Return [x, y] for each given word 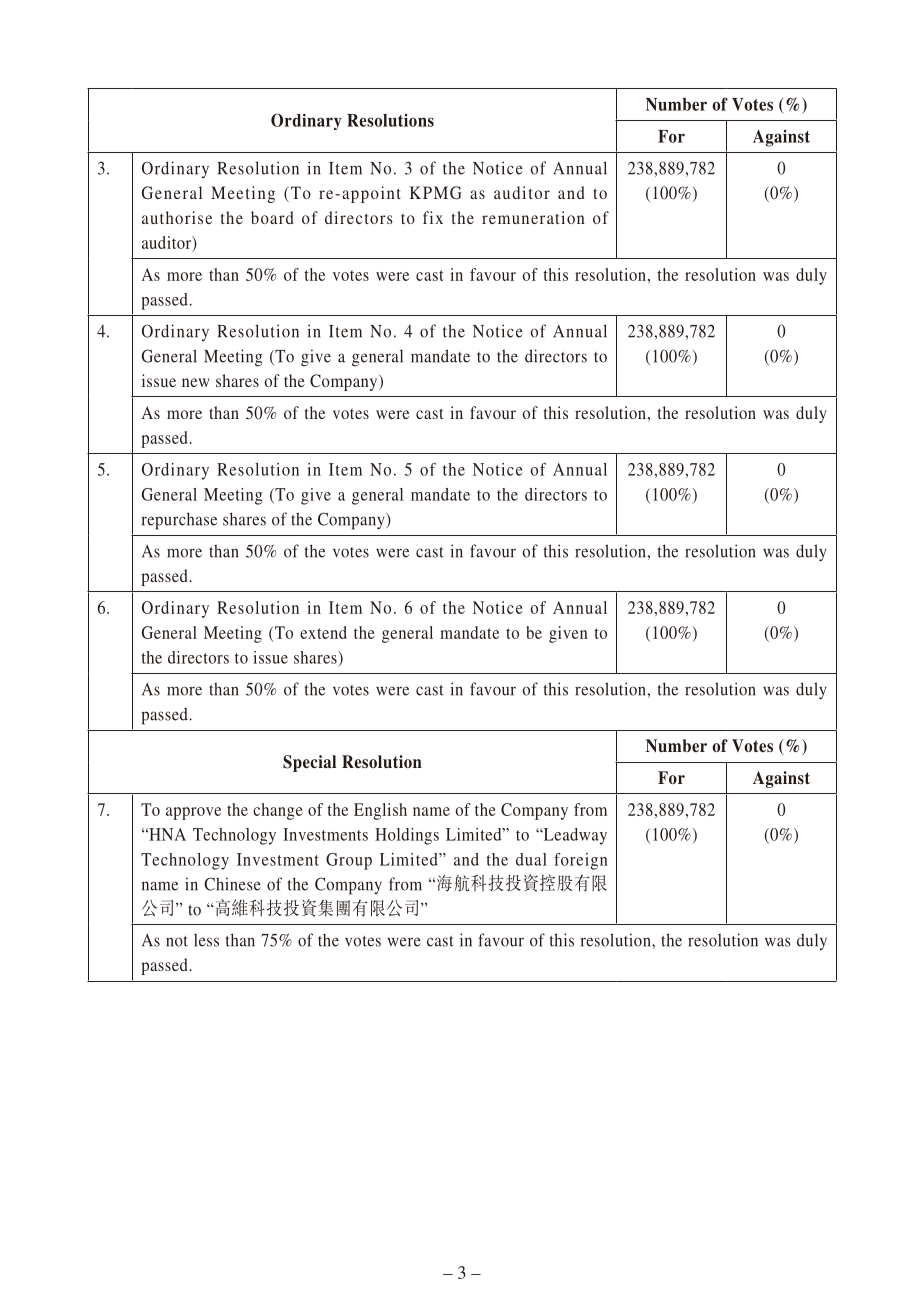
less [206, 940]
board [272, 217]
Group [349, 861]
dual [531, 859]
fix [433, 217]
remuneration [533, 217]
